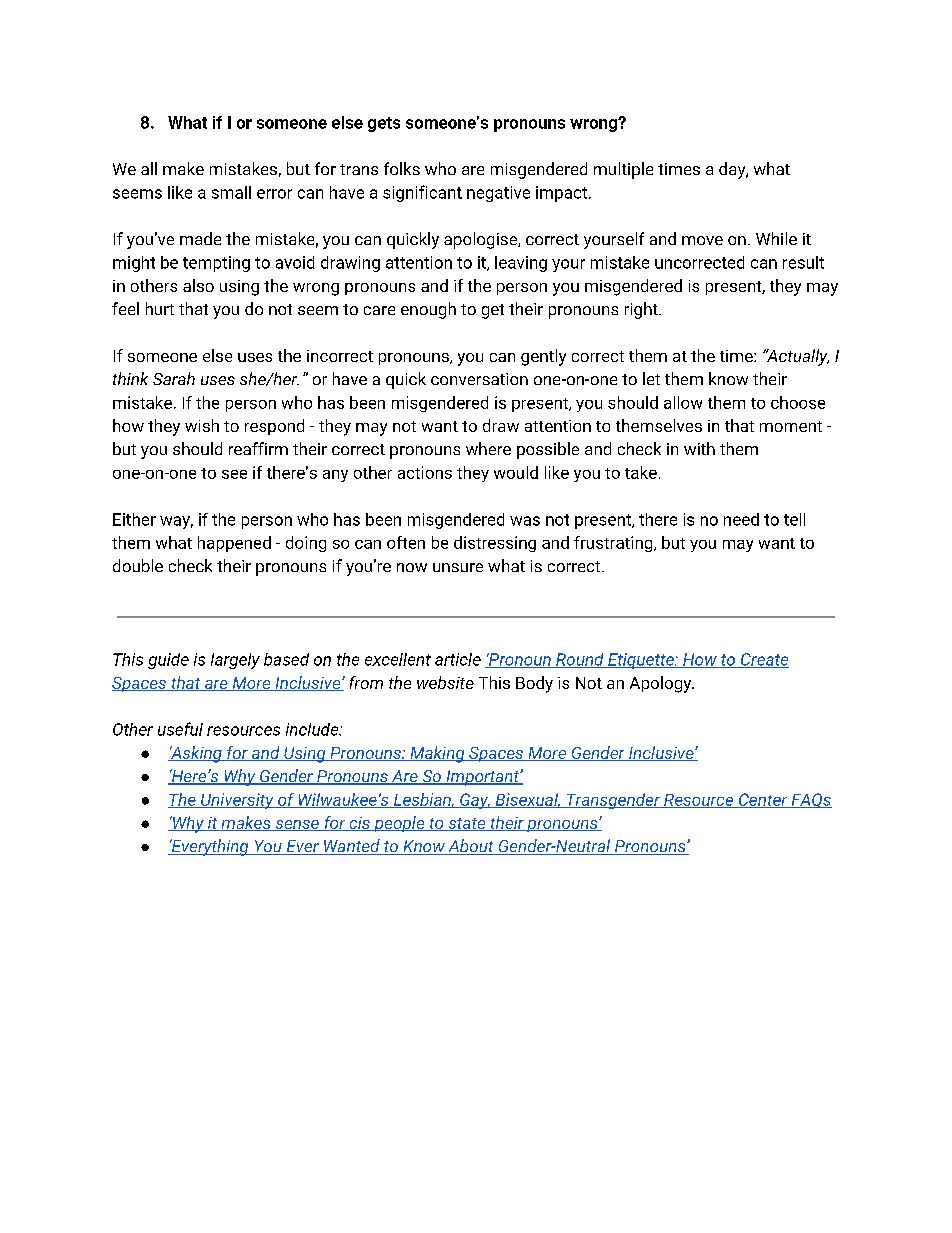  What do you see at coordinates (458, 659) in the image?
I see `article` at bounding box center [458, 659].
